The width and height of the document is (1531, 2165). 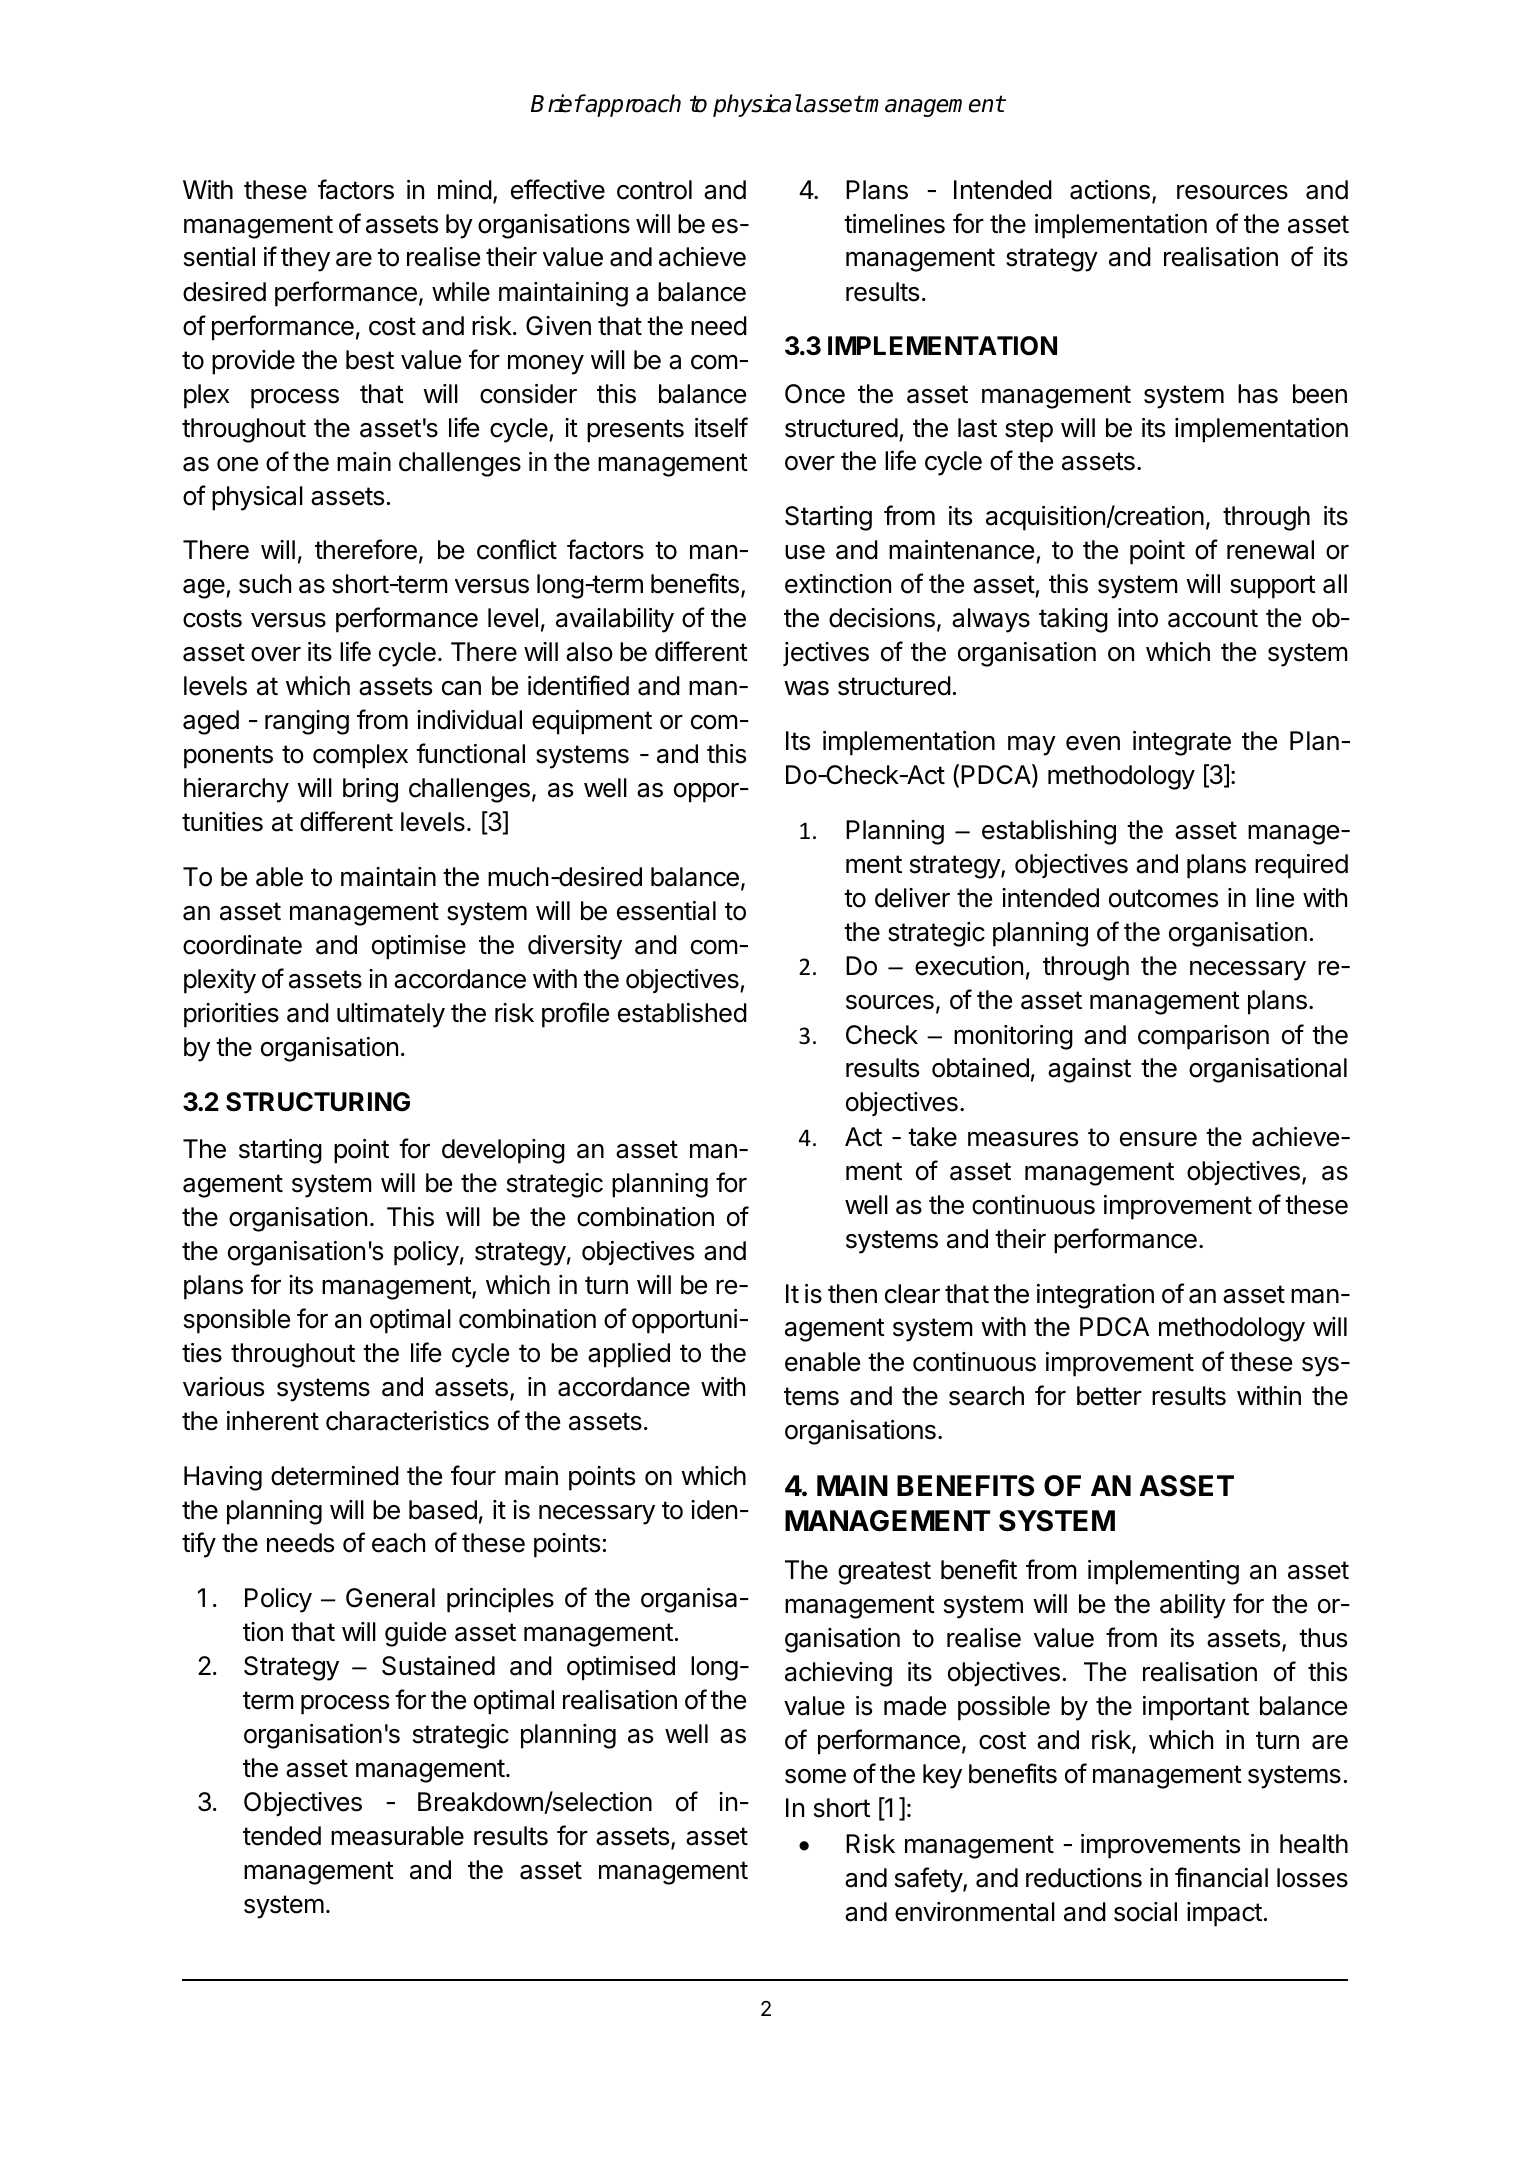 What do you see at coordinates (815, 1776) in the document?
I see `some` at bounding box center [815, 1776].
